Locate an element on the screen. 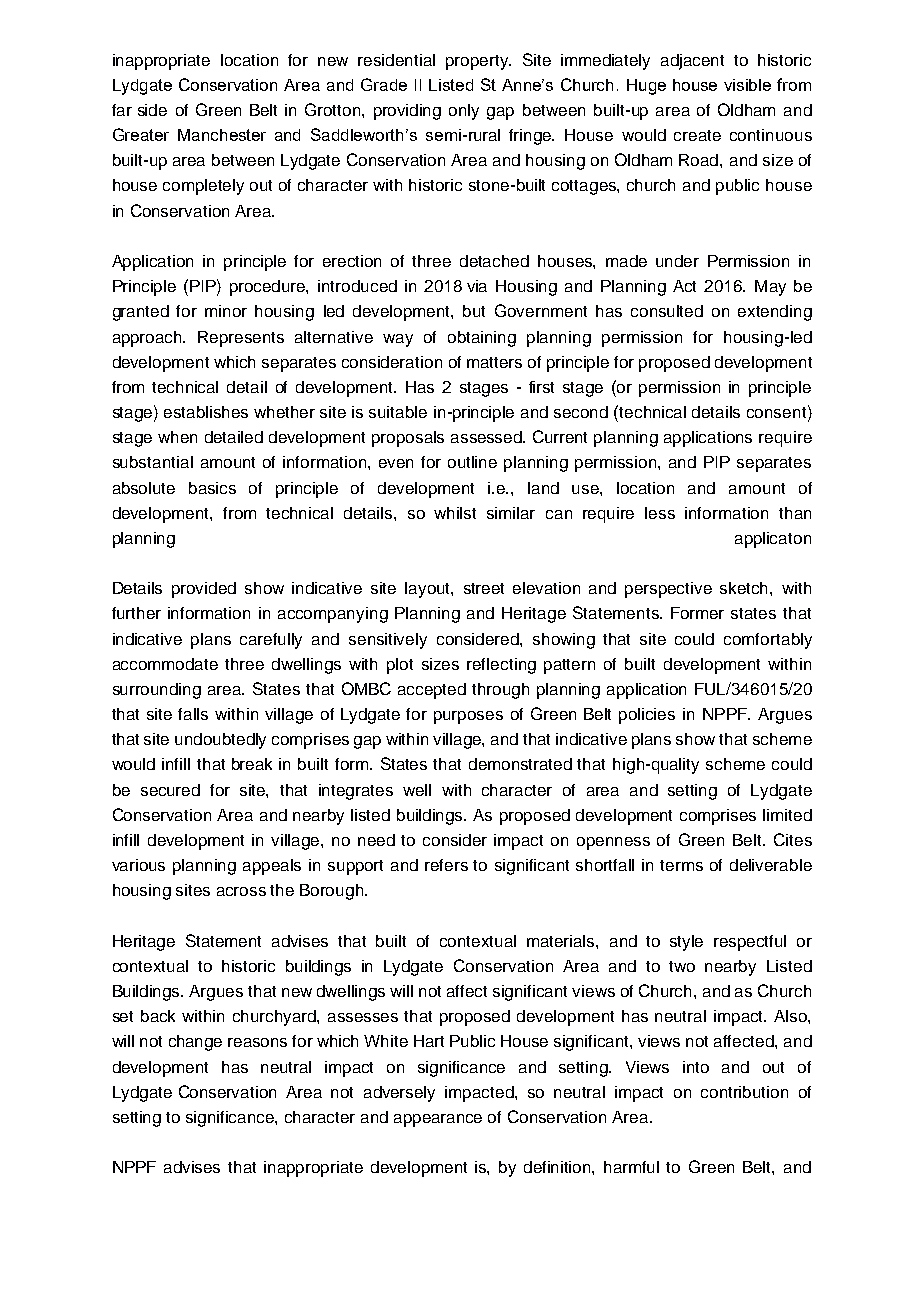 This screenshot has height=1308, width=924. appearance is located at coordinates (438, 1120).
